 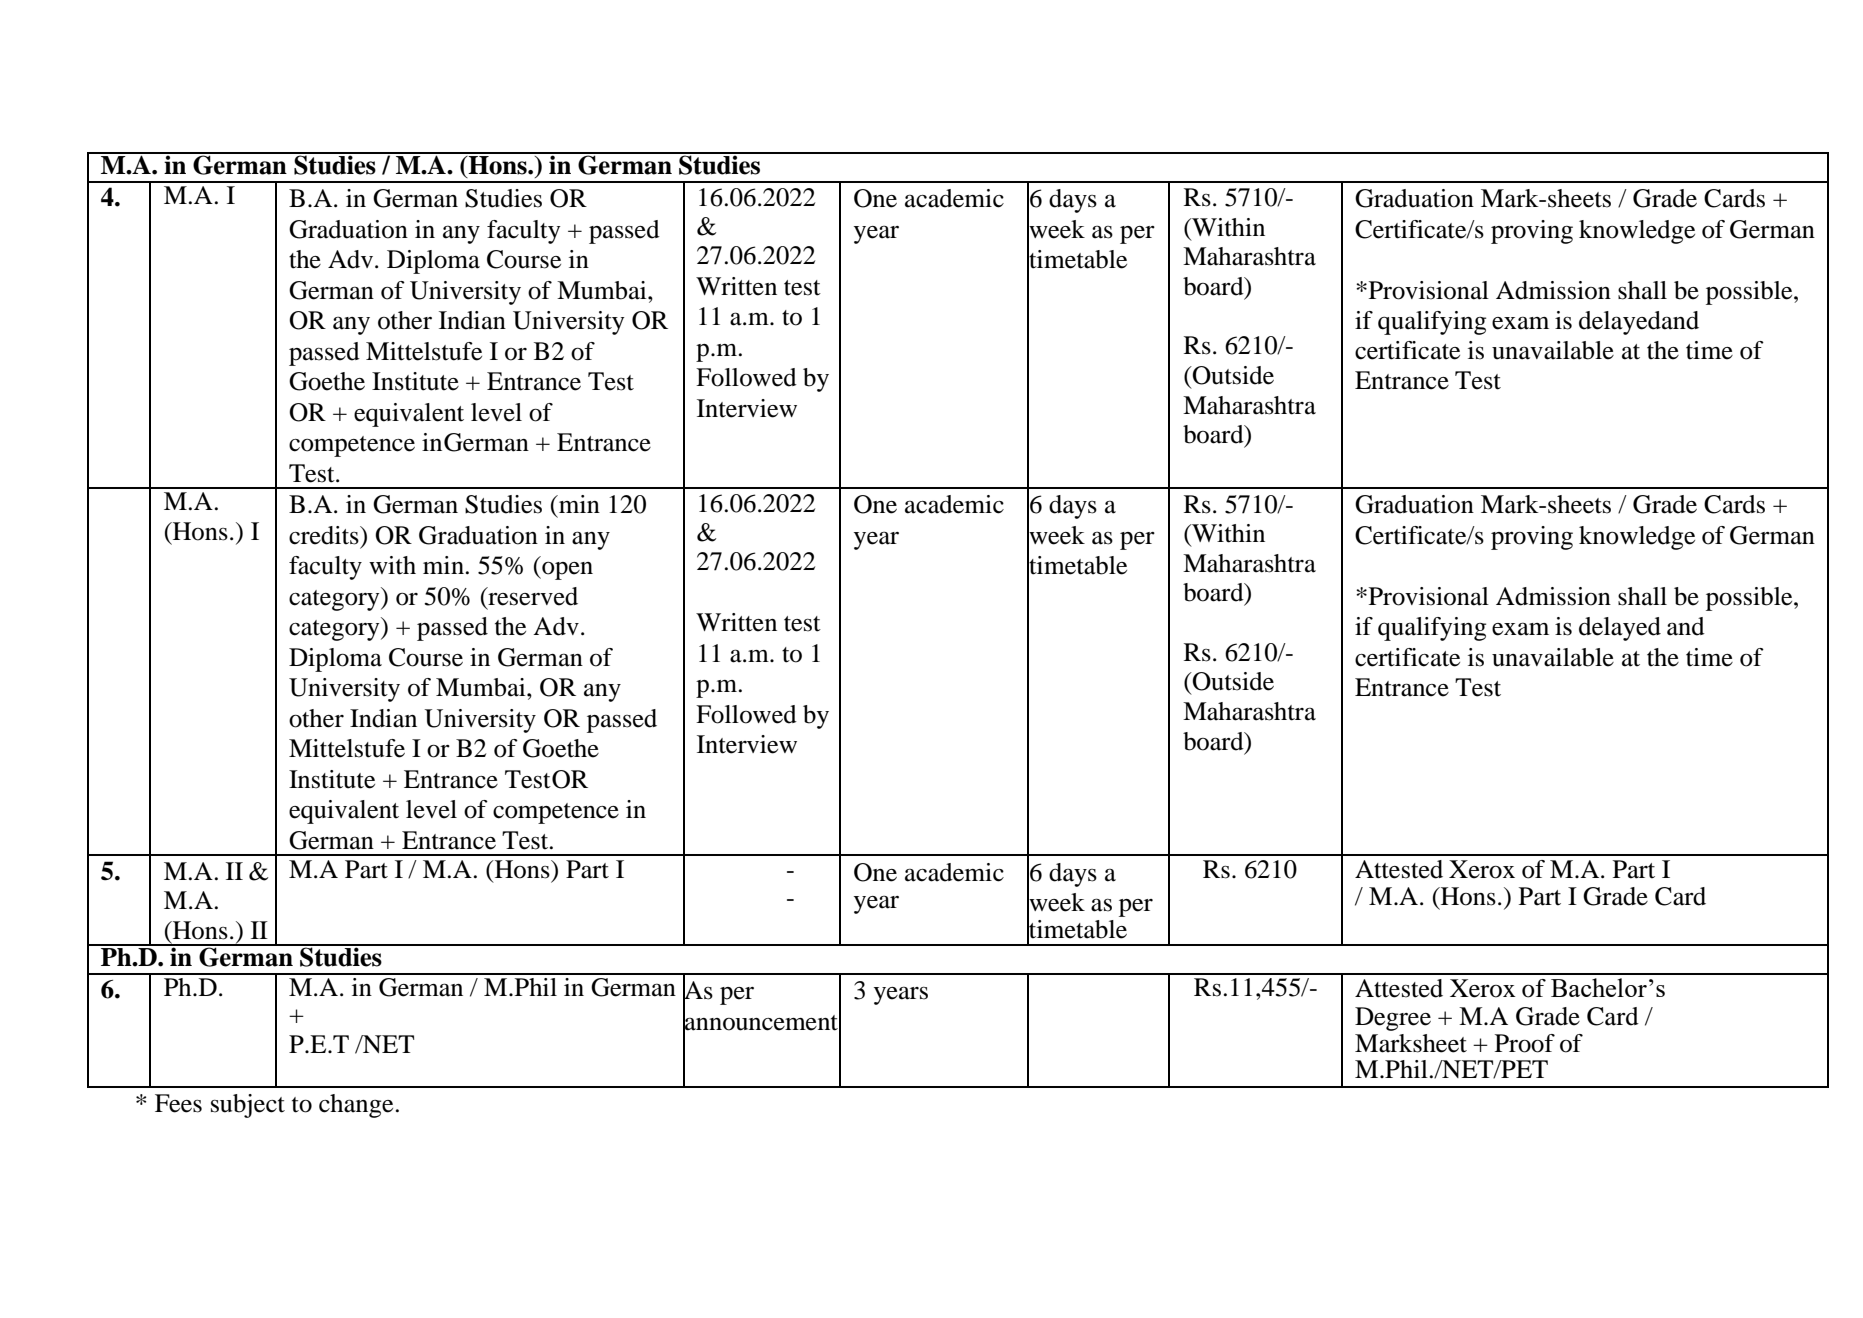 What do you see at coordinates (178, 1103) in the screenshot?
I see `Fees` at bounding box center [178, 1103].
